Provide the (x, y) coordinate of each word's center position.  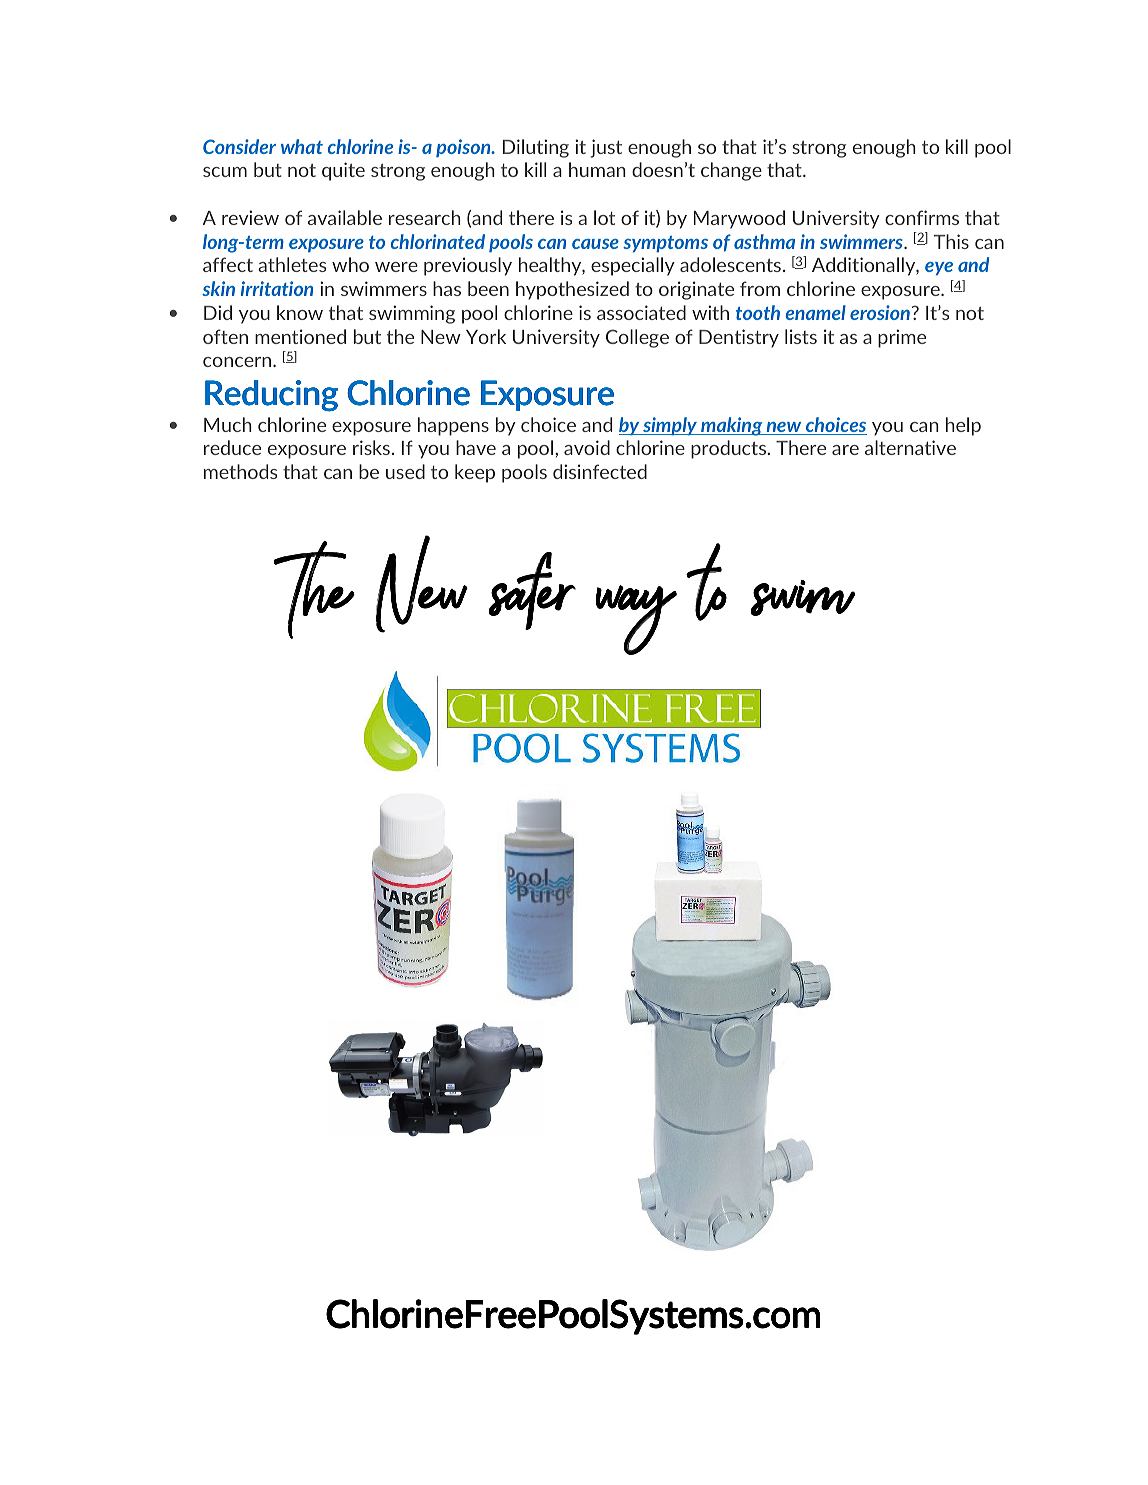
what (302, 146)
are (845, 450)
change (731, 171)
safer (532, 591)
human (597, 169)
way (636, 620)
